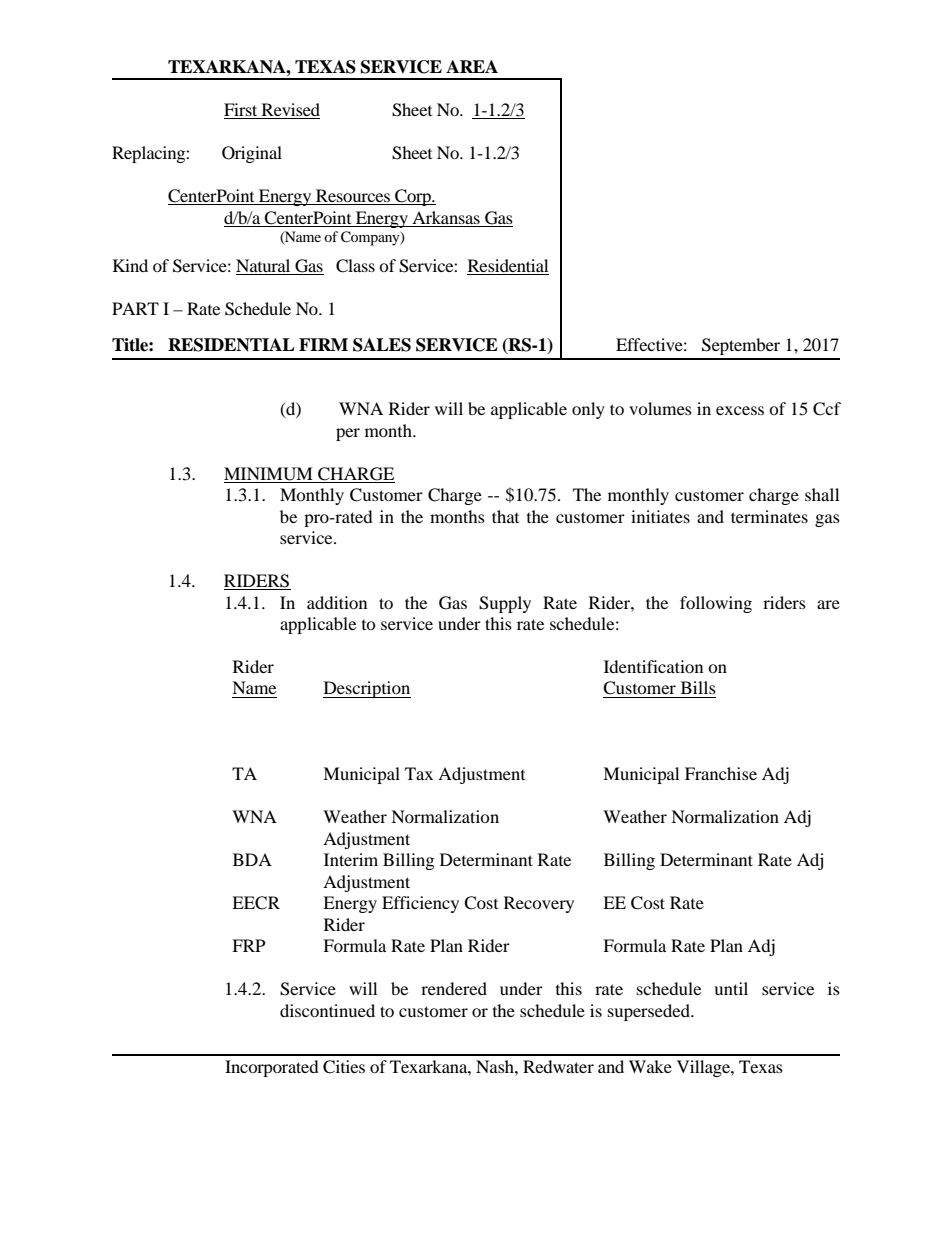  What do you see at coordinates (242, 111) in the screenshot?
I see `First` at bounding box center [242, 111].
